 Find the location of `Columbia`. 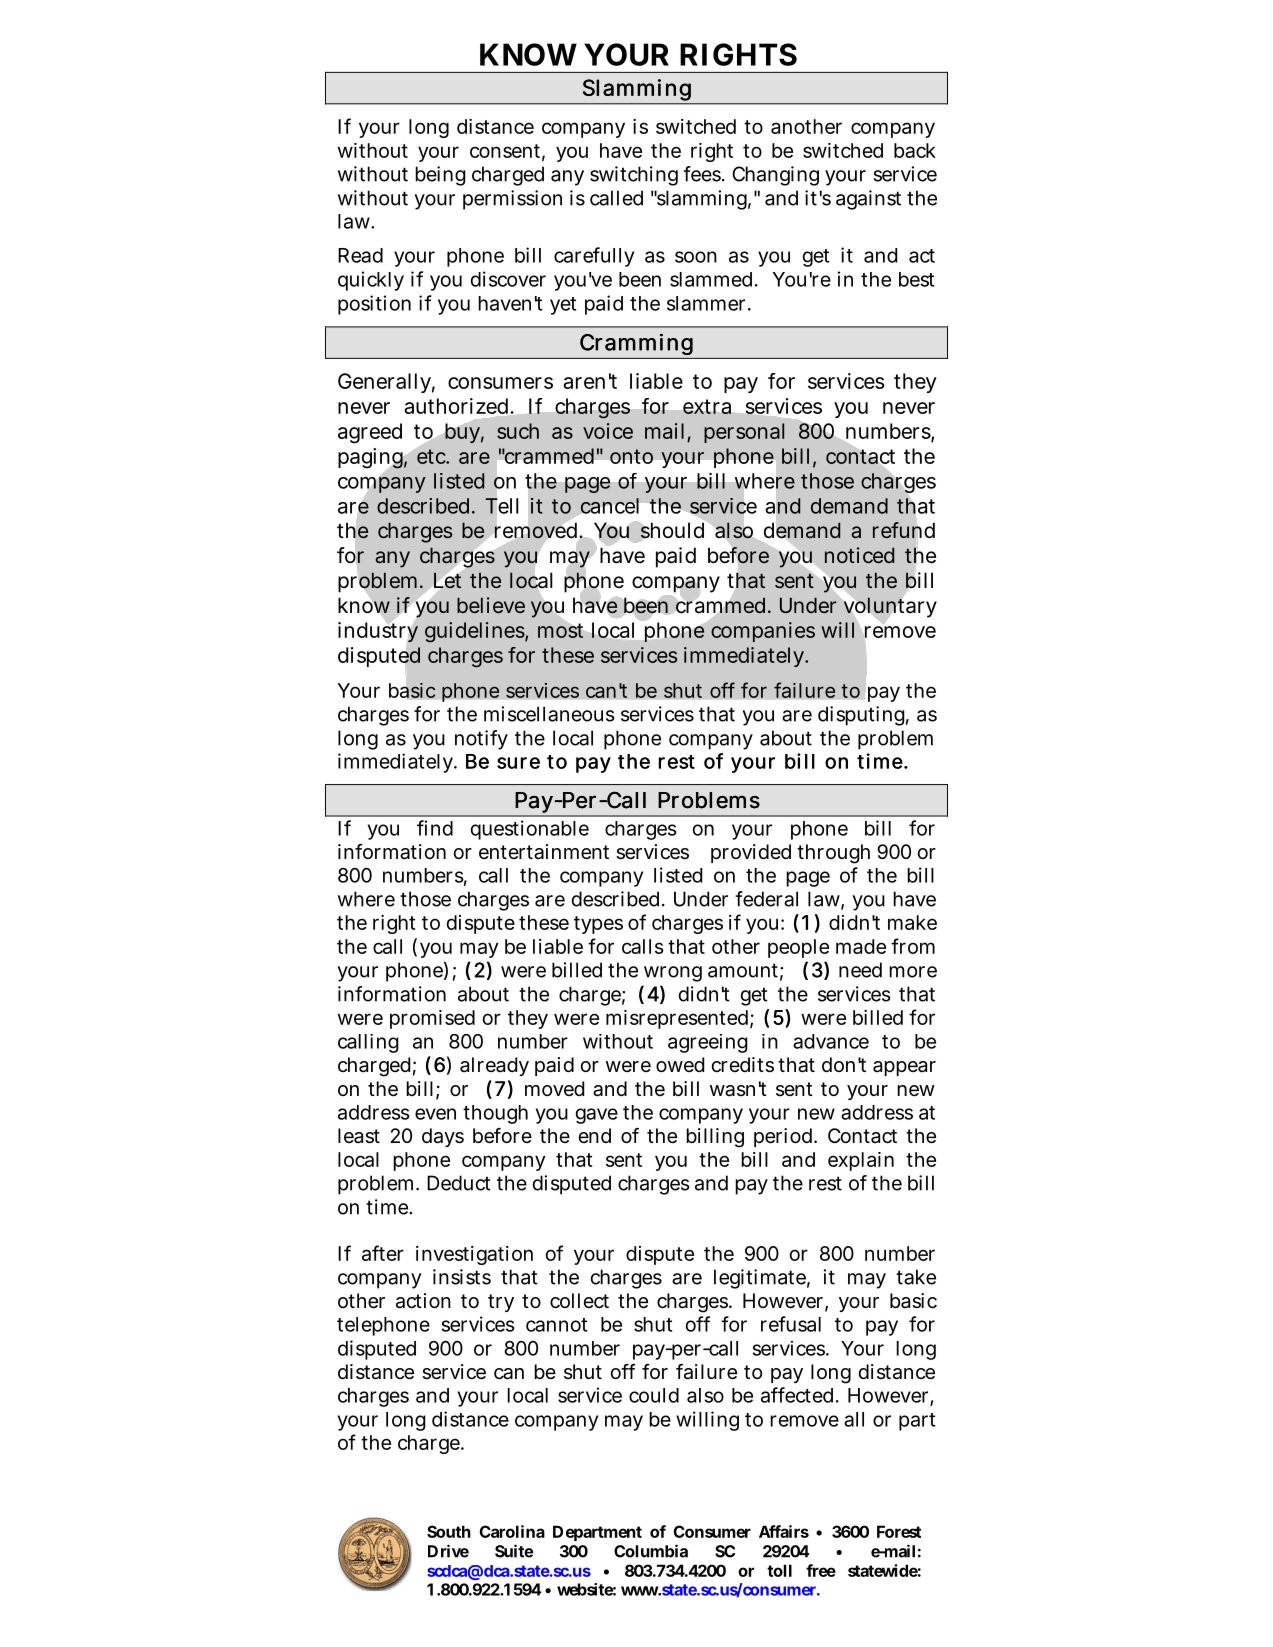

Columbia is located at coordinates (651, 1551).
